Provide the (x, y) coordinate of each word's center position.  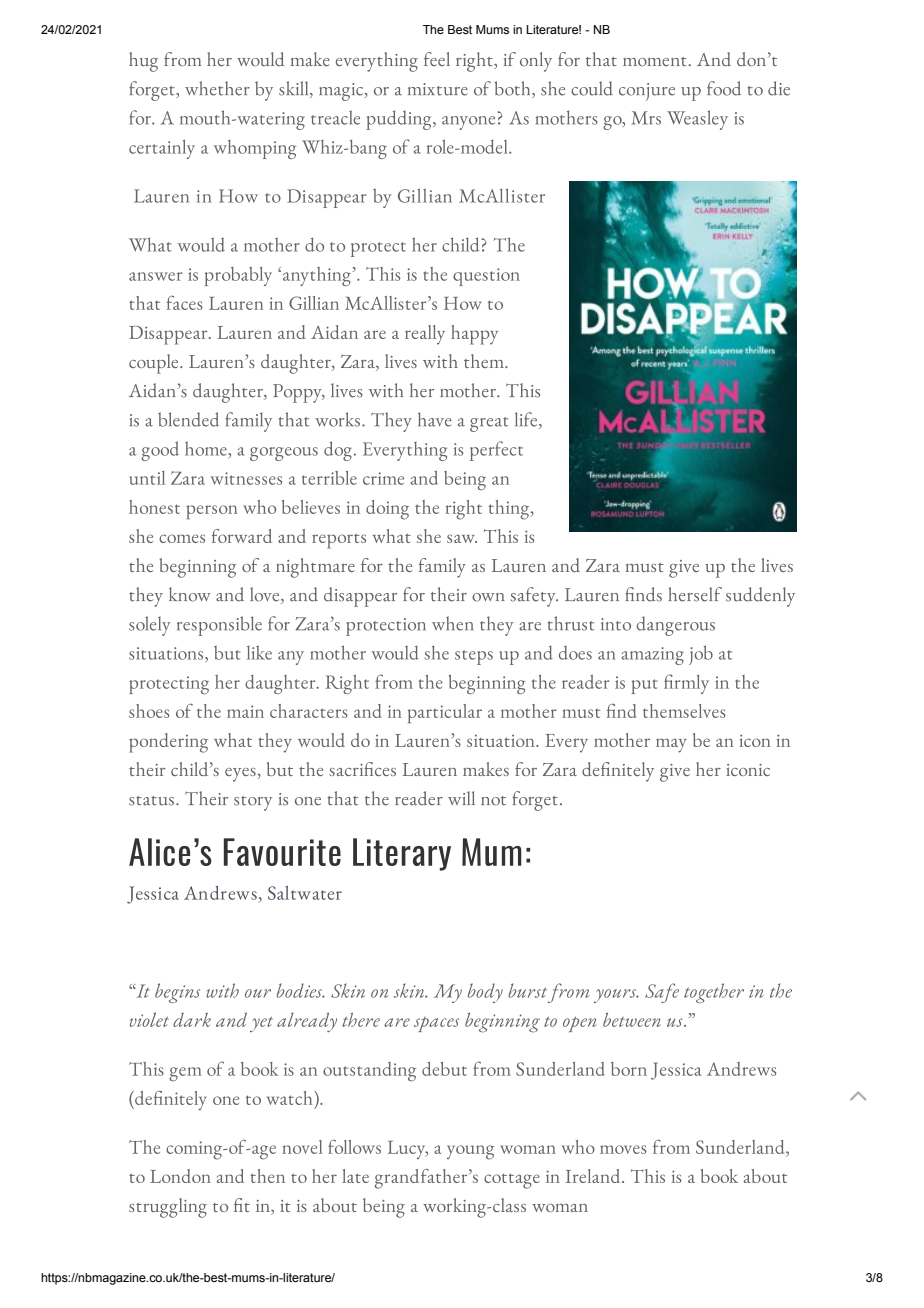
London (180, 1176)
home (206, 448)
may (671, 745)
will (461, 798)
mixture (438, 89)
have (435, 419)
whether (217, 88)
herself (695, 594)
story (253, 803)
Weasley (697, 120)
